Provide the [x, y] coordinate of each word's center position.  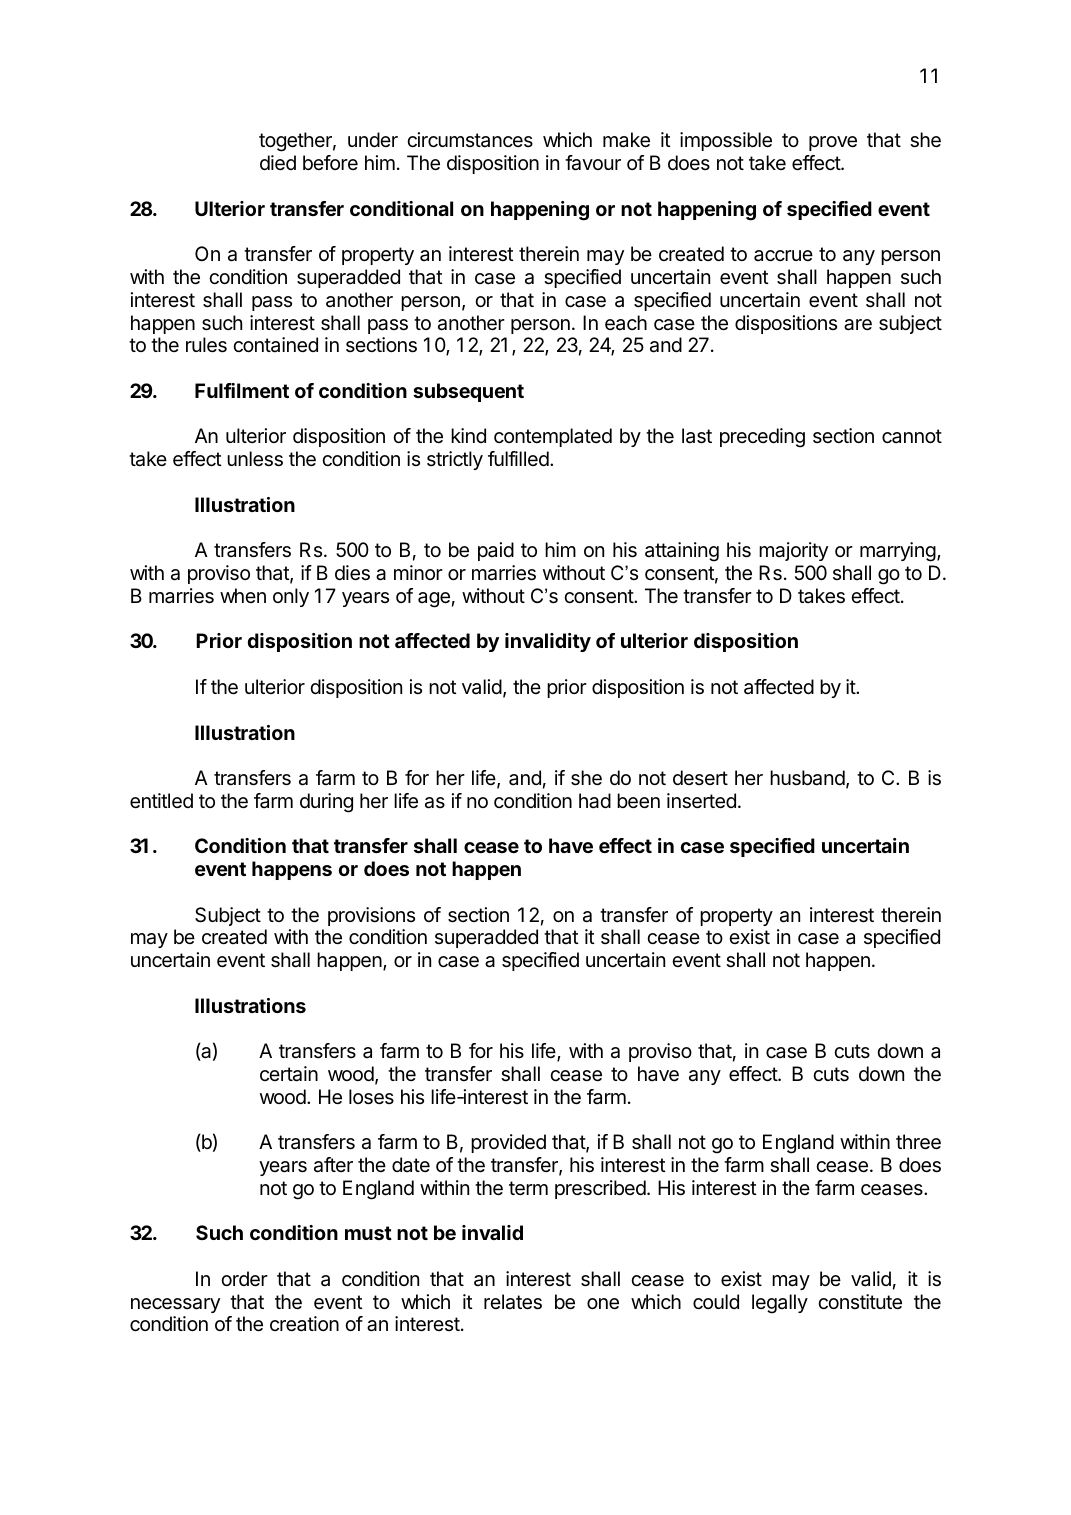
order [244, 1279]
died [278, 163]
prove [833, 143]
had [595, 801]
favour [593, 163]
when [243, 595]
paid [496, 551]
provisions [371, 916]
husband [807, 778]
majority [793, 551]
